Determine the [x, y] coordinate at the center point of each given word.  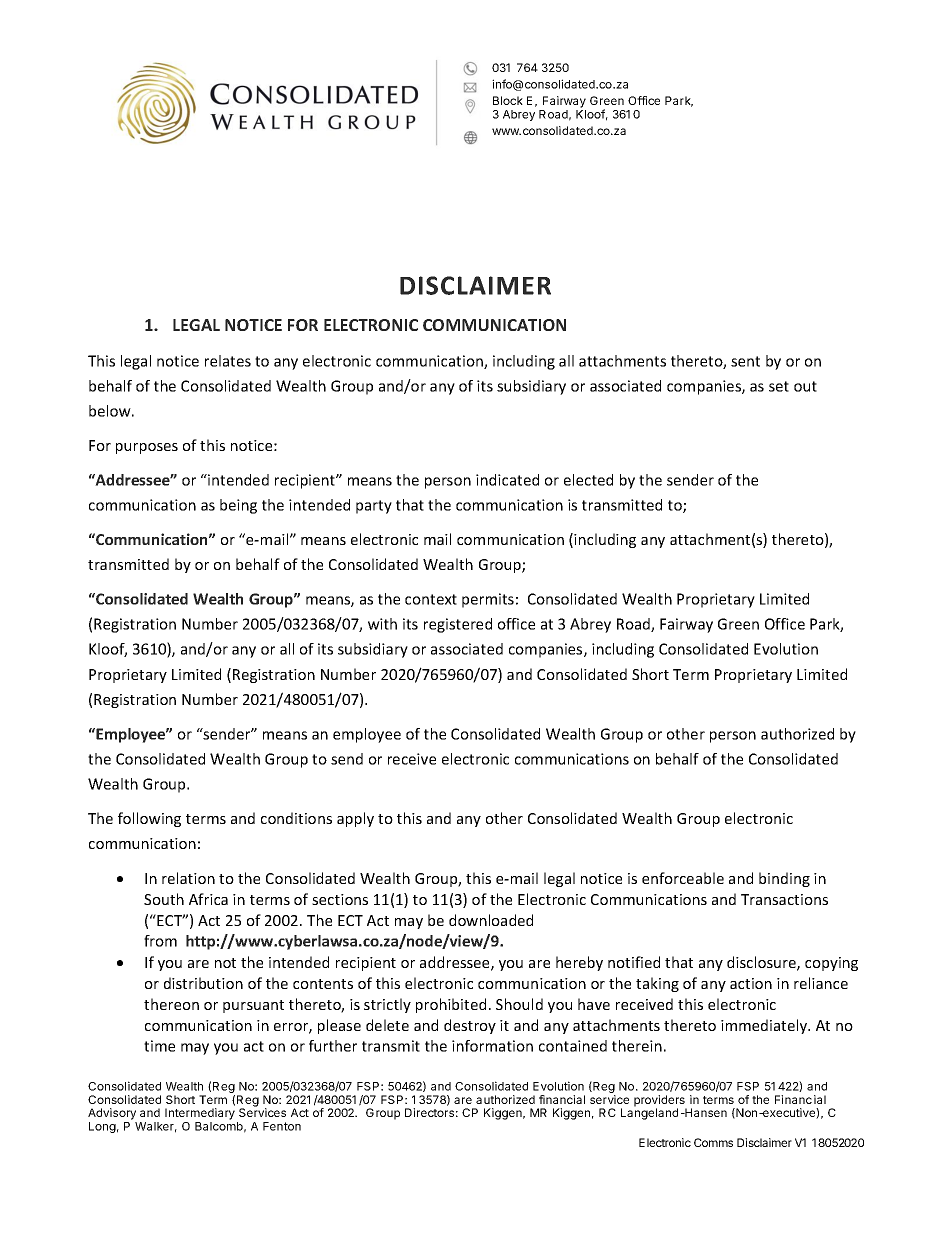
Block [508, 100]
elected [588, 480]
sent [745, 361]
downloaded [491, 920]
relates [228, 361]
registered [458, 625]
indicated [507, 480]
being [238, 506]
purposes [147, 448]
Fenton [282, 1126]
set [779, 386]
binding [784, 879]
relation [188, 878]
